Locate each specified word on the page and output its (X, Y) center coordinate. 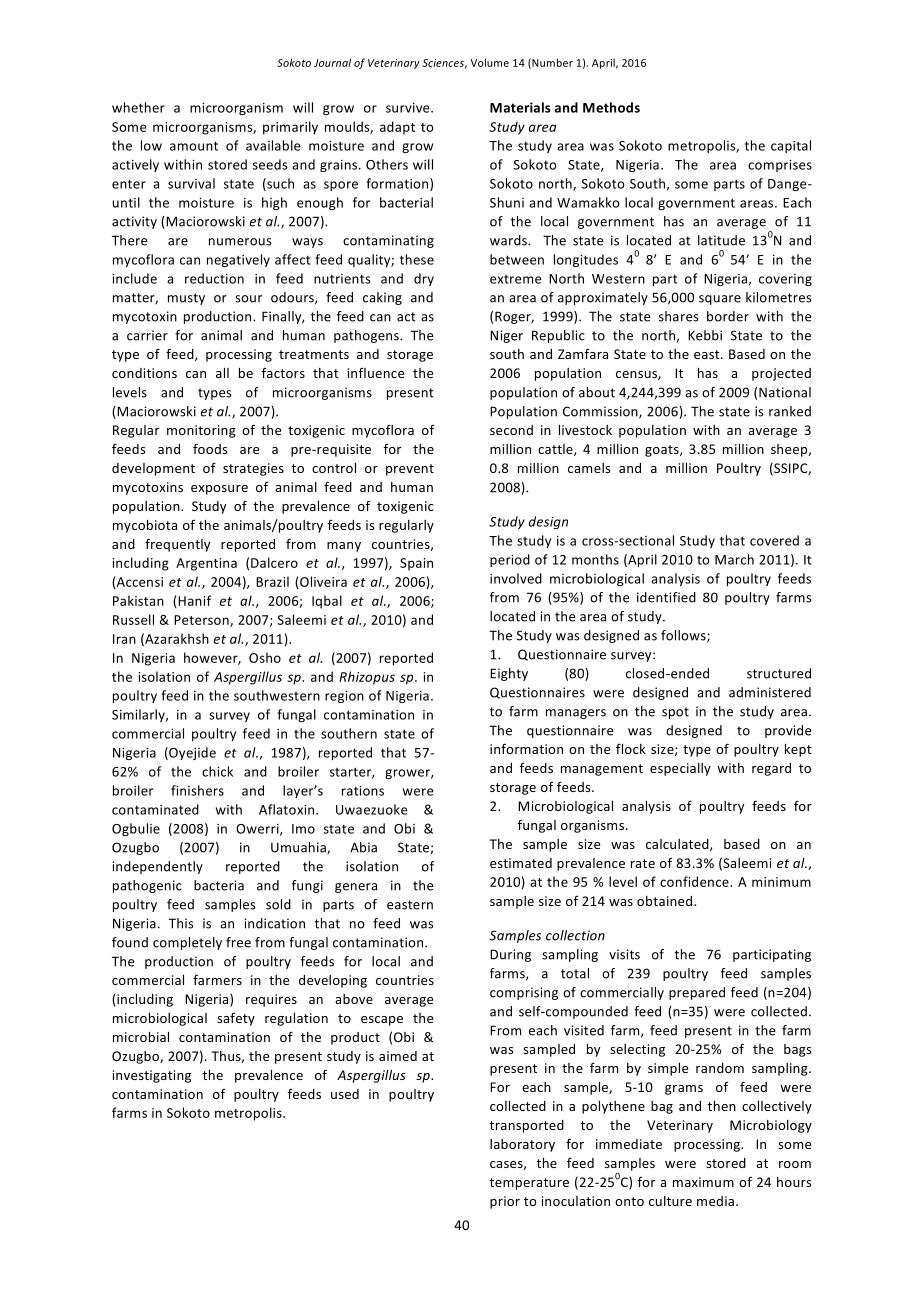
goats (663, 451)
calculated (678, 845)
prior (505, 1202)
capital (791, 146)
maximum (703, 1182)
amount (194, 146)
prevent (410, 470)
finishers (197, 790)
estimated (521, 863)
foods (210, 448)
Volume (490, 62)
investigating (152, 1076)
